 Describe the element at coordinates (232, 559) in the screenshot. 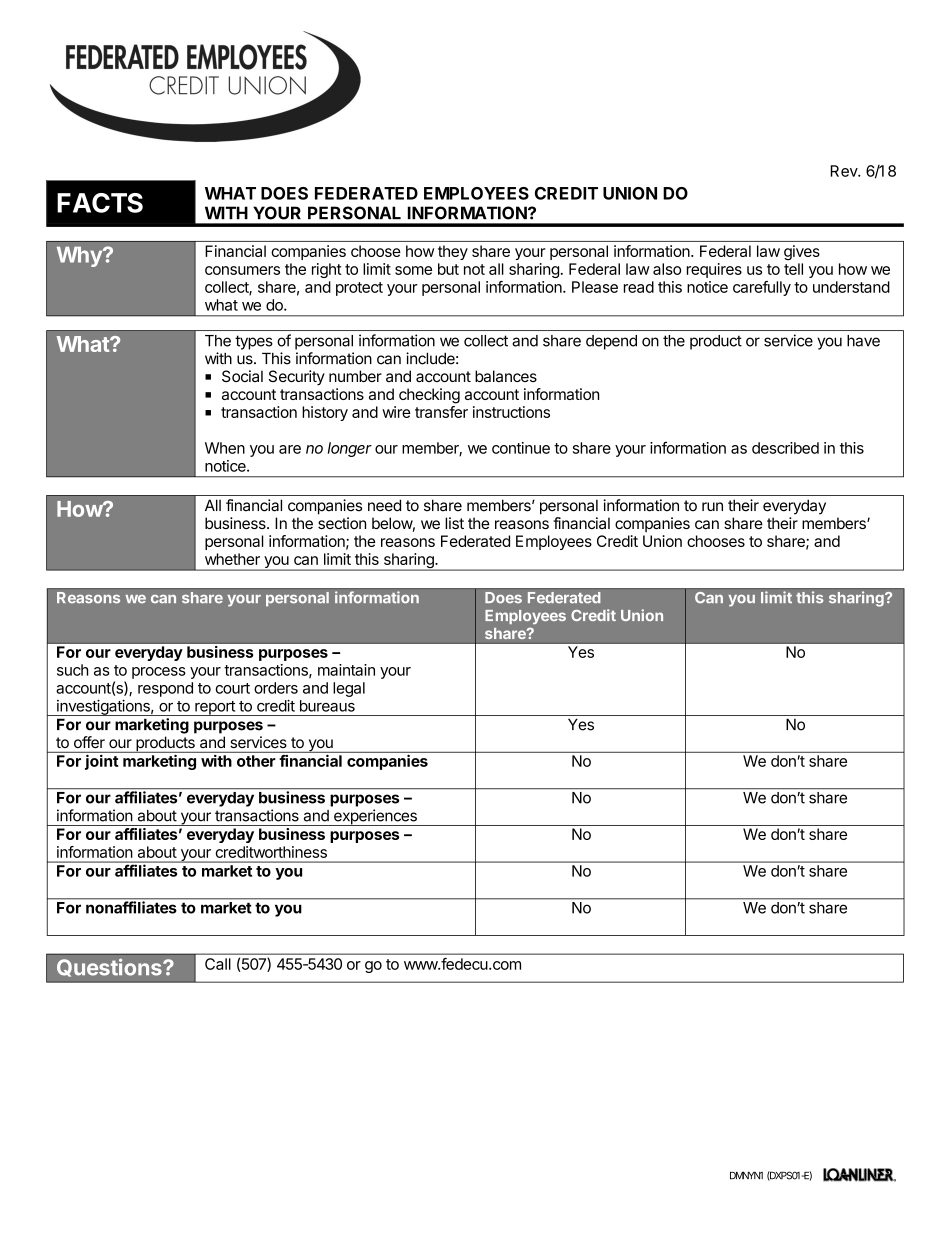

I see `whether` at that location.
